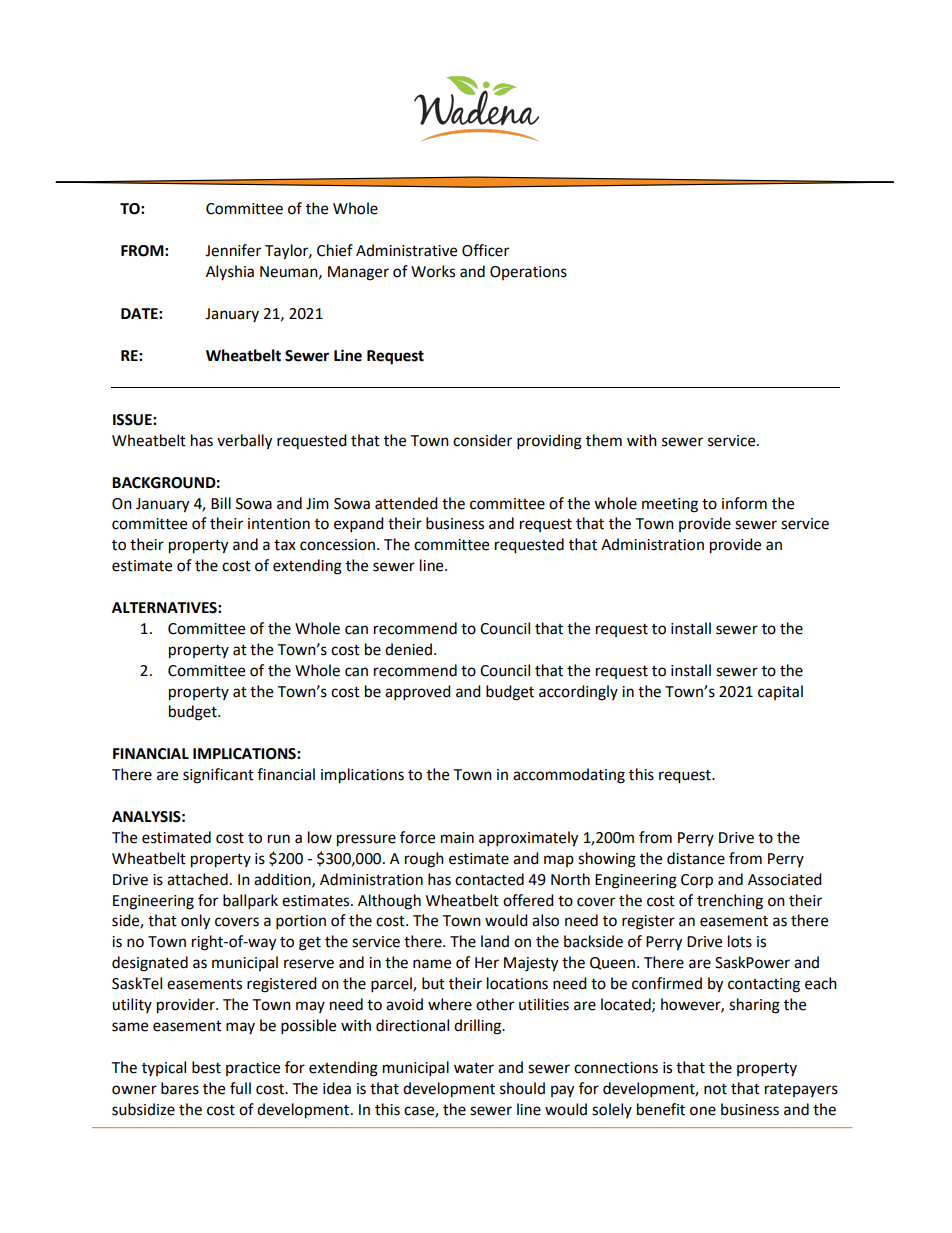 Image resolution: width=952 pixels, height=1233 pixels. Describe the element at coordinates (406, 503) in the screenshot. I see `attended` at that location.
